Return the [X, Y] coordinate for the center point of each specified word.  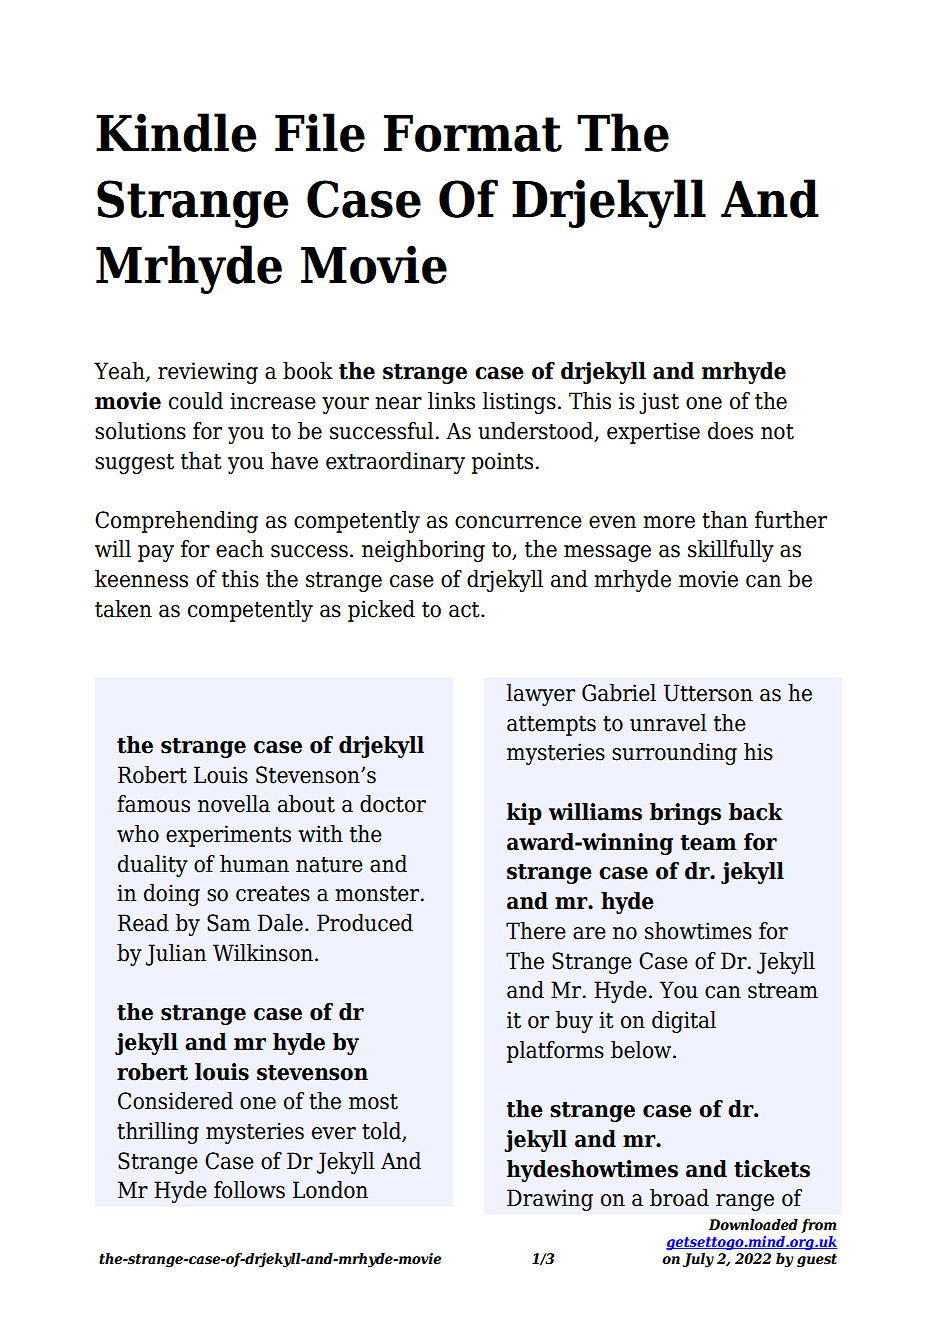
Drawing [550, 1200]
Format [473, 133]
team [708, 842]
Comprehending [176, 522]
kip [524, 814]
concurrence [518, 522]
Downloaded [753, 1225]
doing [172, 895]
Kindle [176, 132]
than [725, 520]
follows [249, 1190]
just [659, 403]
